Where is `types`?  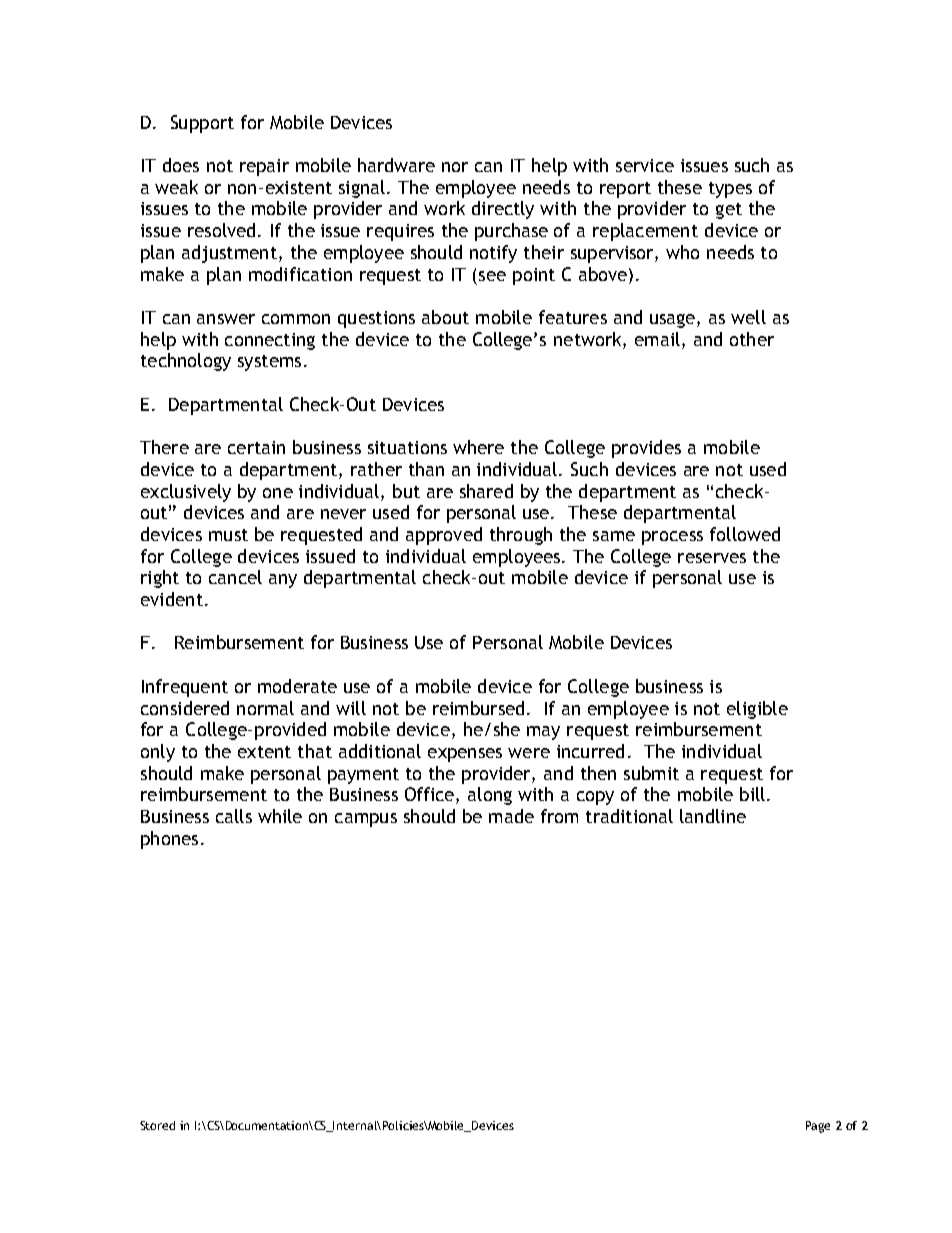 types is located at coordinates (730, 190).
